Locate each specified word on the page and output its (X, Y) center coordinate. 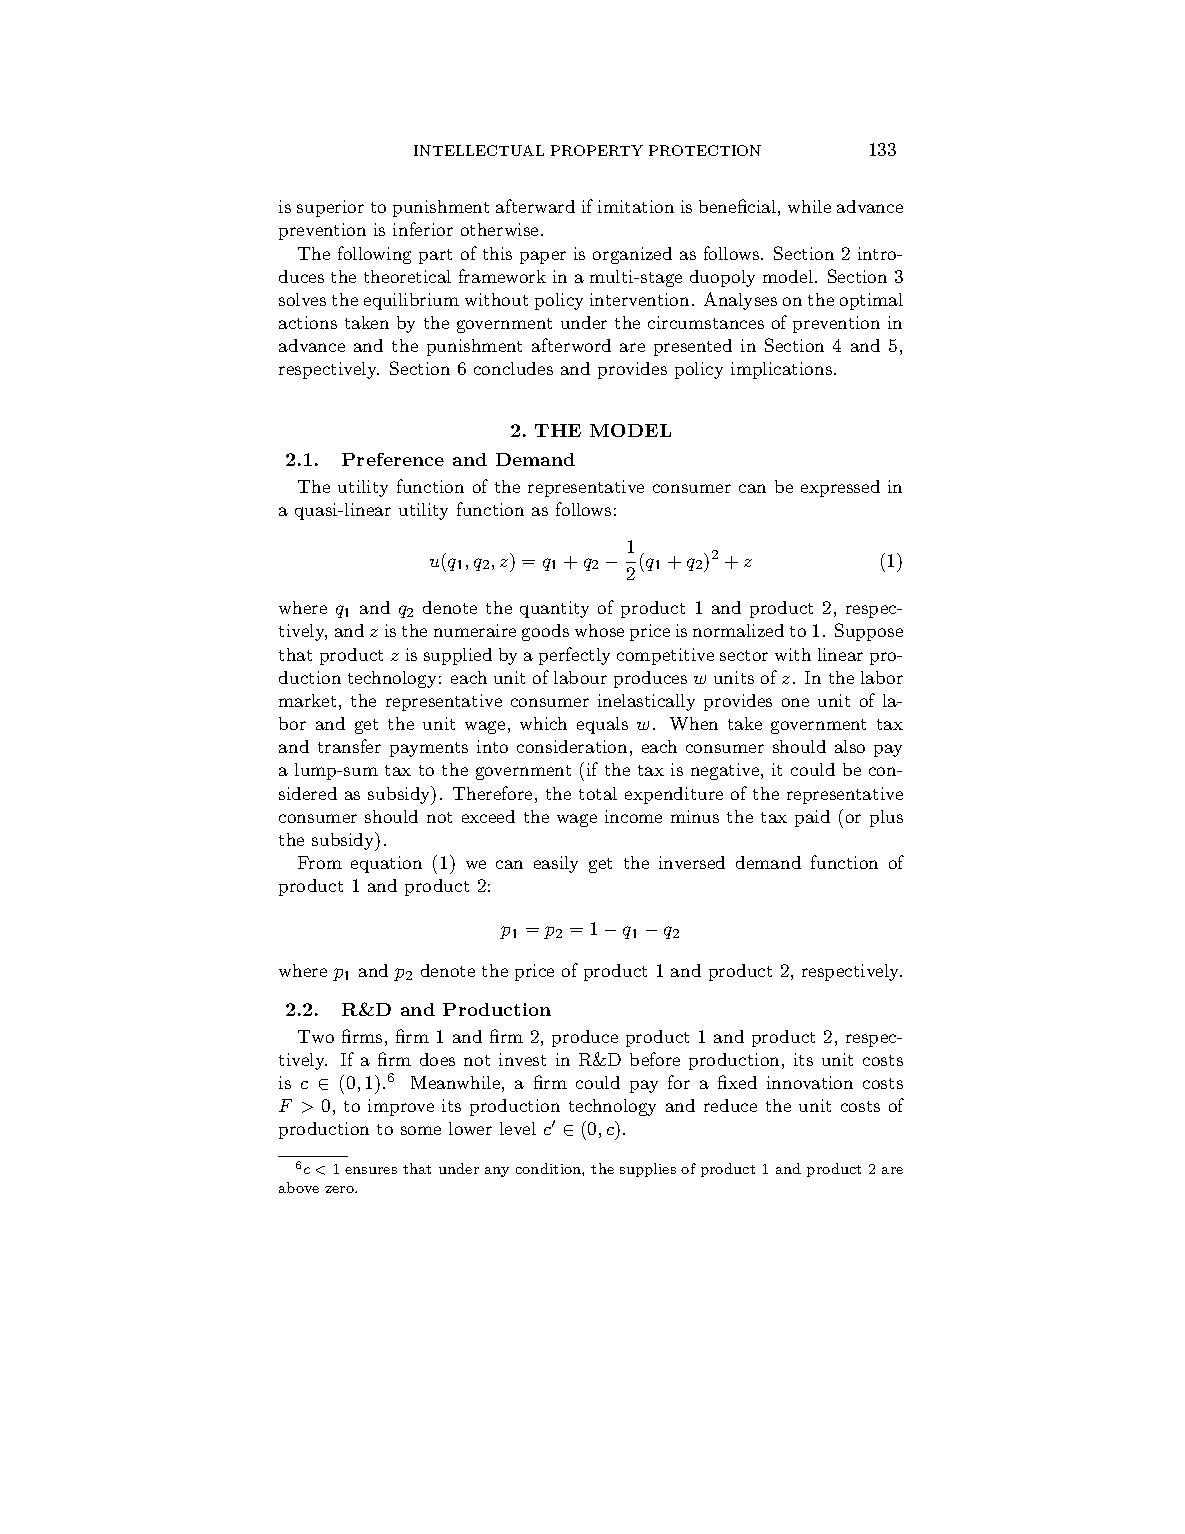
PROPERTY (597, 150)
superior (330, 208)
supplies (648, 1170)
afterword (571, 345)
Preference (393, 459)
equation (386, 864)
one (795, 702)
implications (781, 370)
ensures (371, 1170)
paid (812, 818)
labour (580, 677)
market (307, 700)
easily (556, 864)
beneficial (737, 206)
